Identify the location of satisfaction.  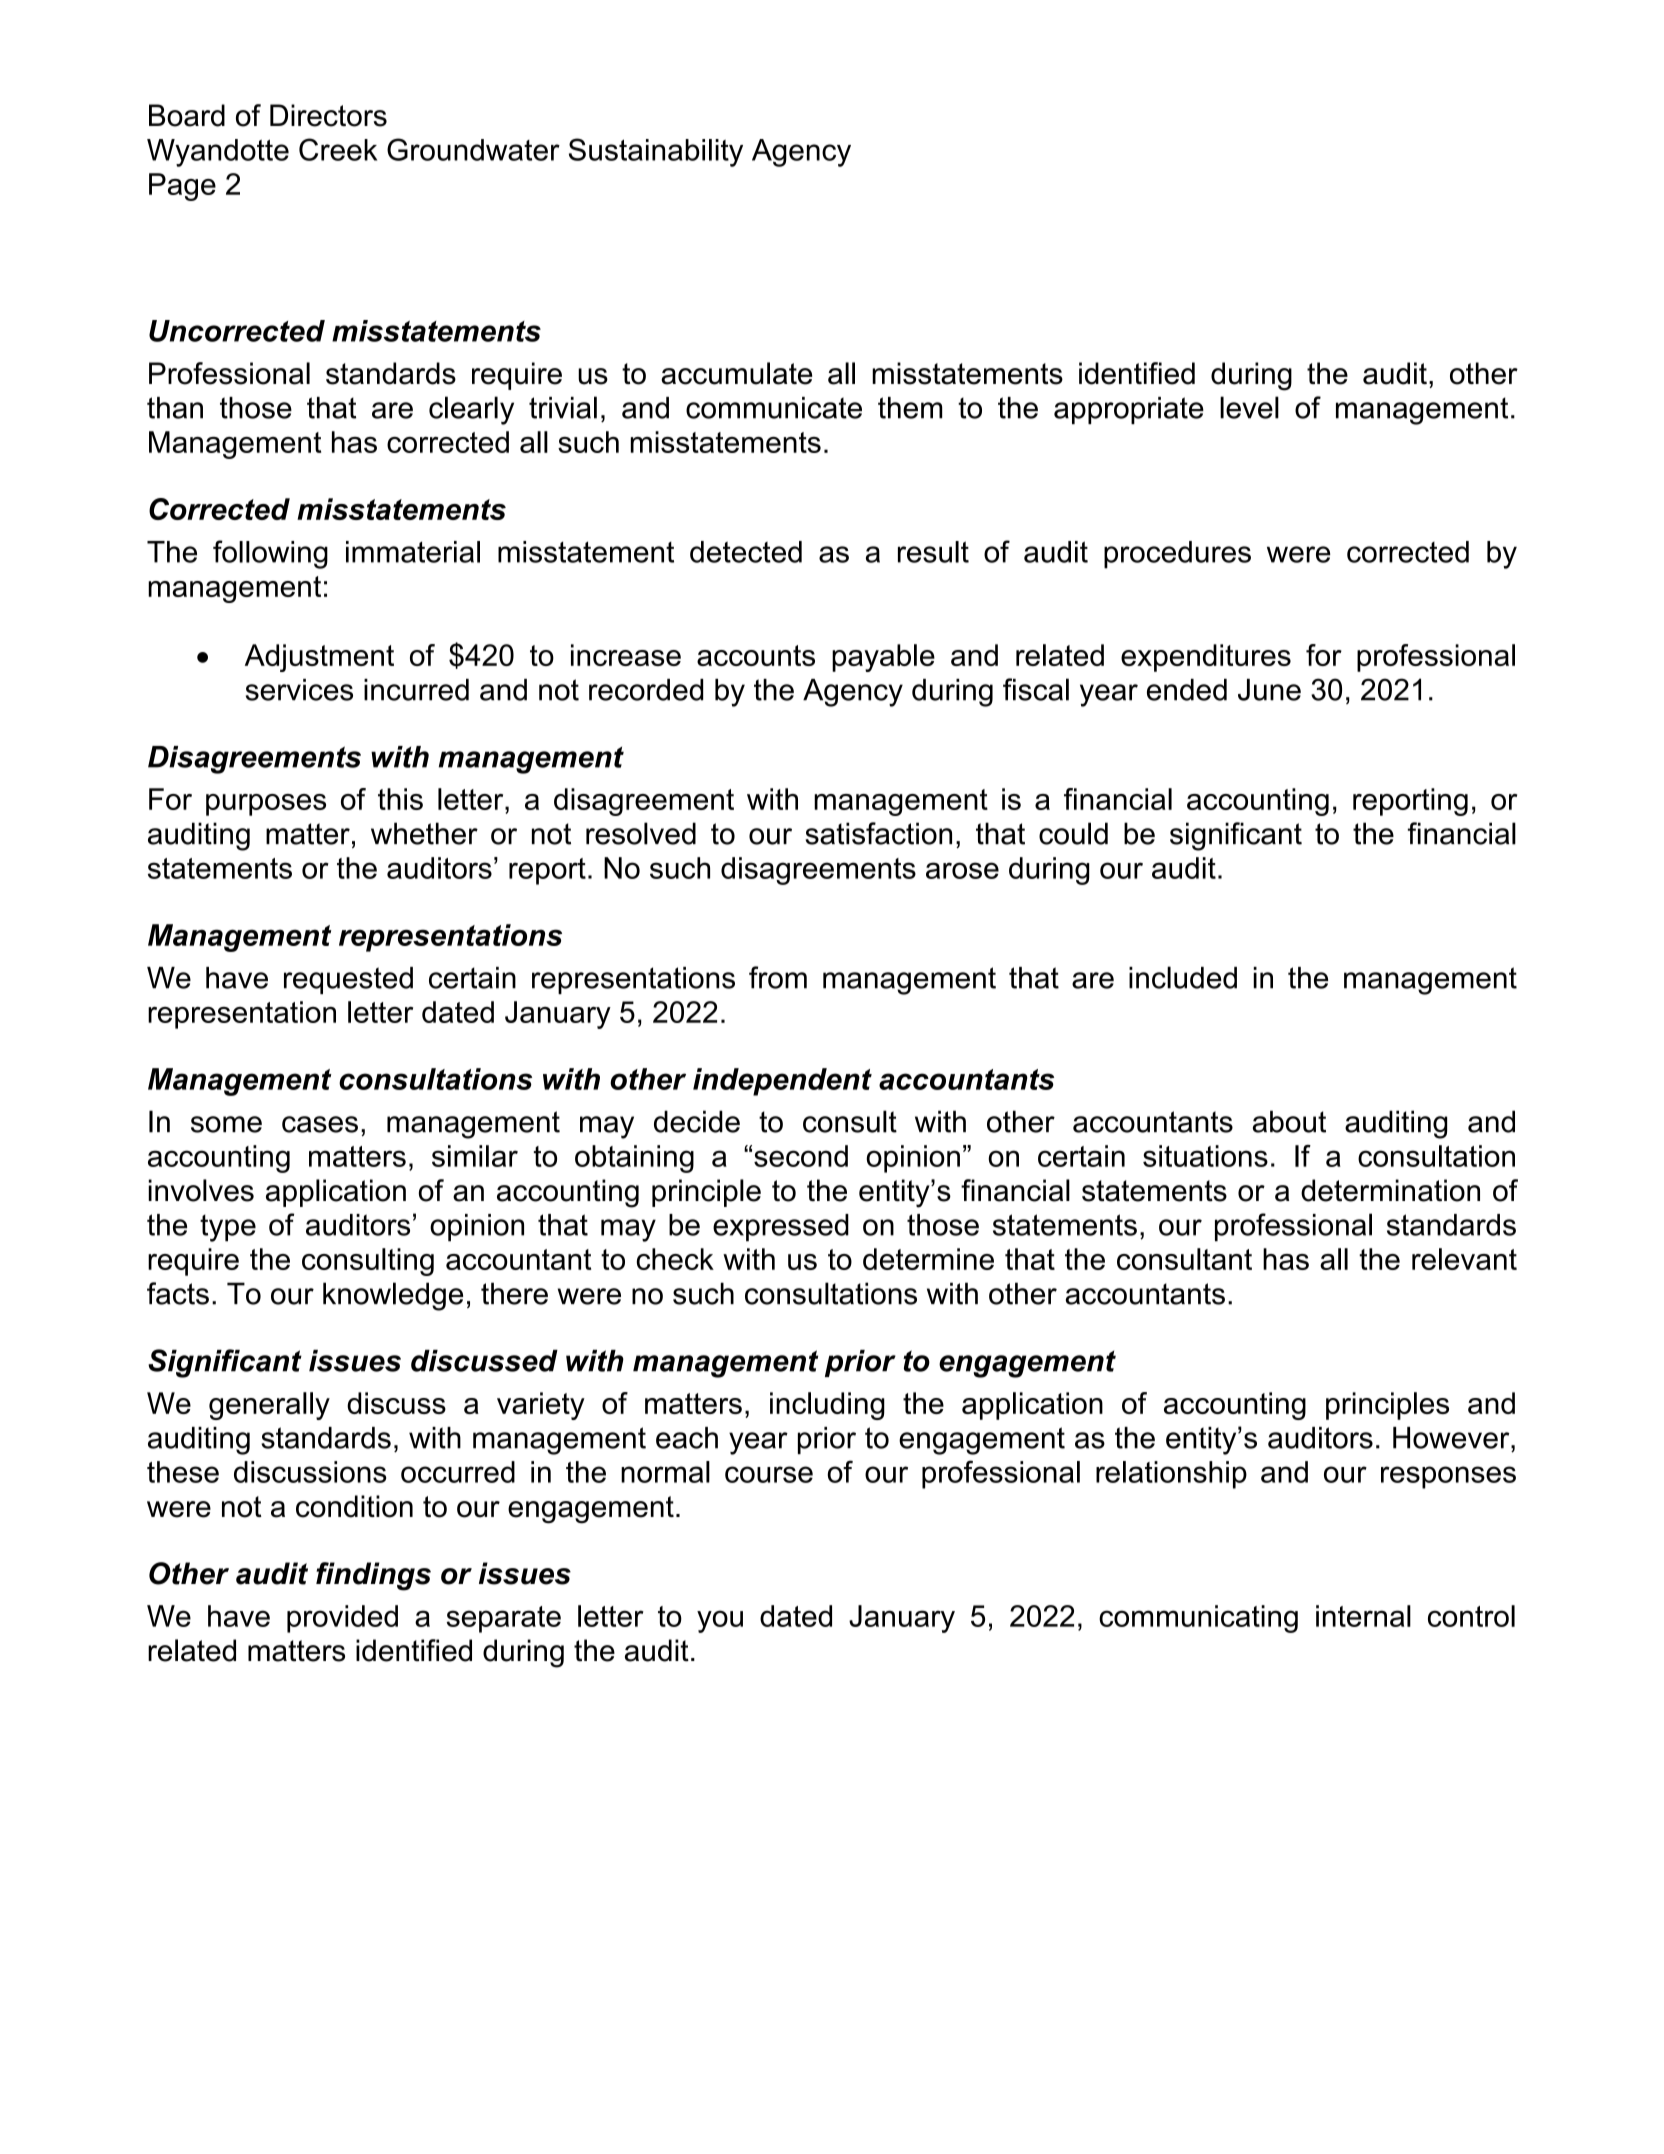
(878, 833).
